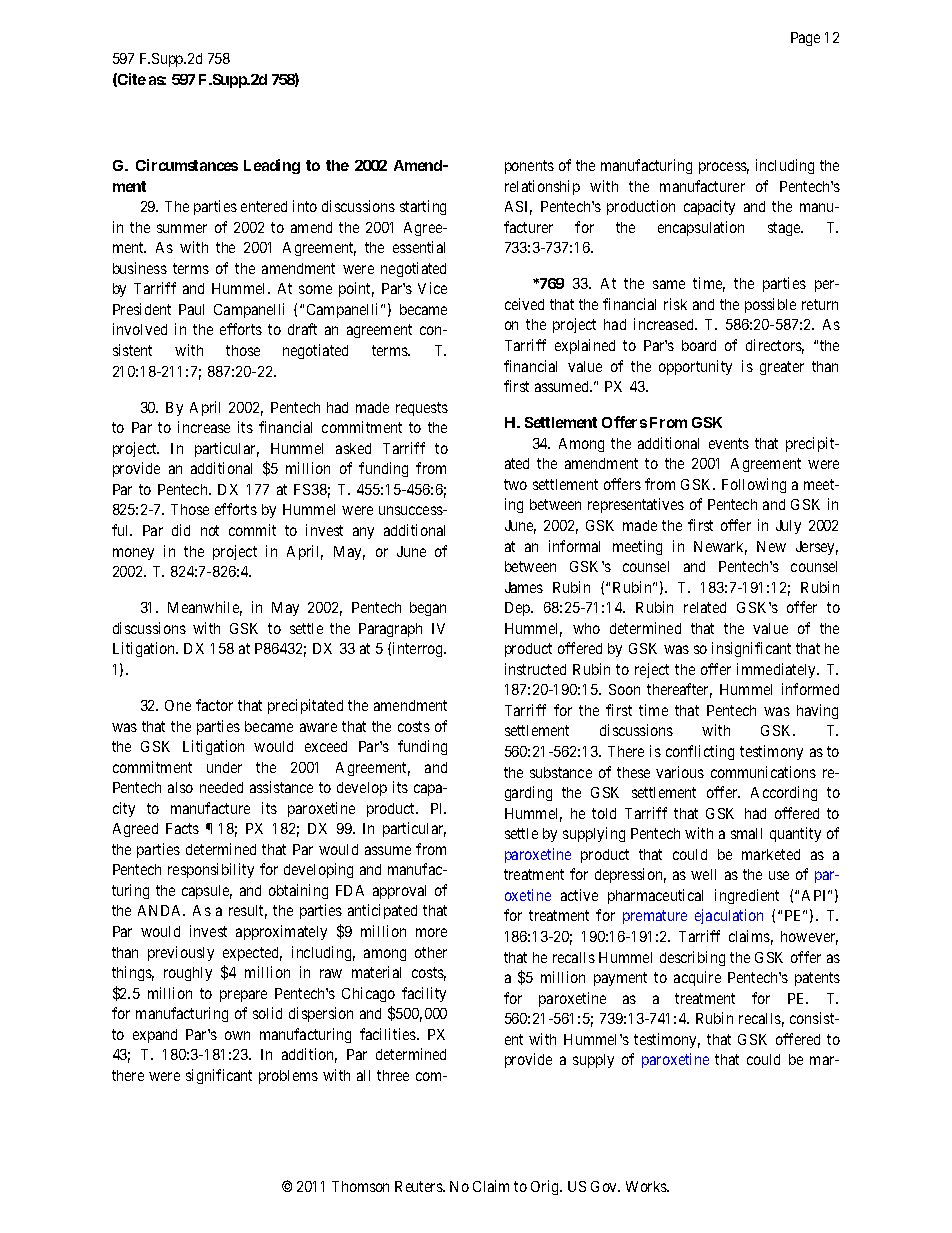 The height and width of the screenshot is (1233, 952). Describe the element at coordinates (746, 833) in the screenshot. I see `small` at that location.
